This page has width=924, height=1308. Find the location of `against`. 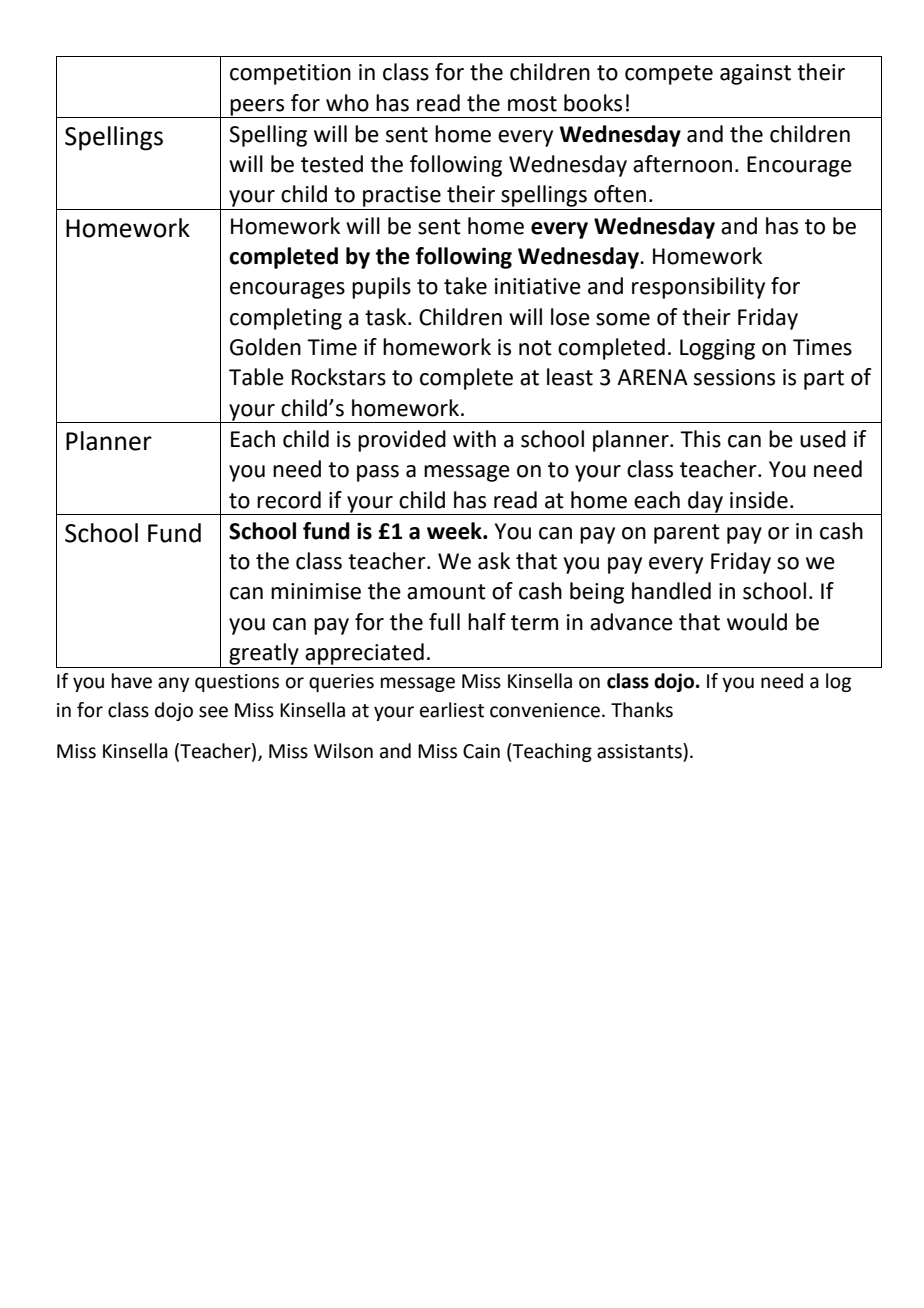

against is located at coordinates (755, 74).
